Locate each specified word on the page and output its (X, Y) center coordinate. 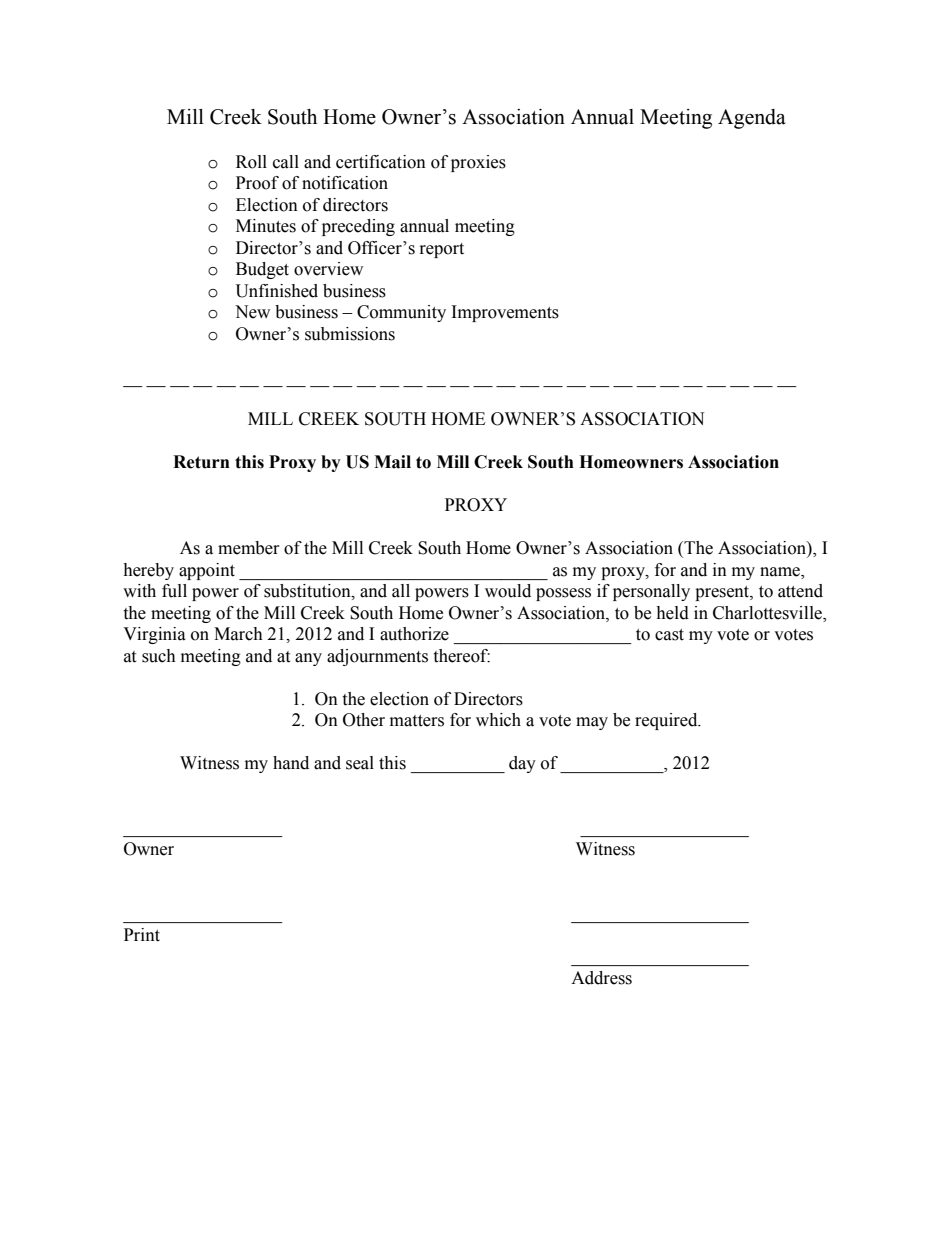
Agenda (752, 119)
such (159, 656)
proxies (478, 163)
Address (601, 978)
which (498, 720)
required (667, 721)
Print (142, 935)
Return (201, 462)
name (781, 572)
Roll (251, 162)
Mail (392, 462)
